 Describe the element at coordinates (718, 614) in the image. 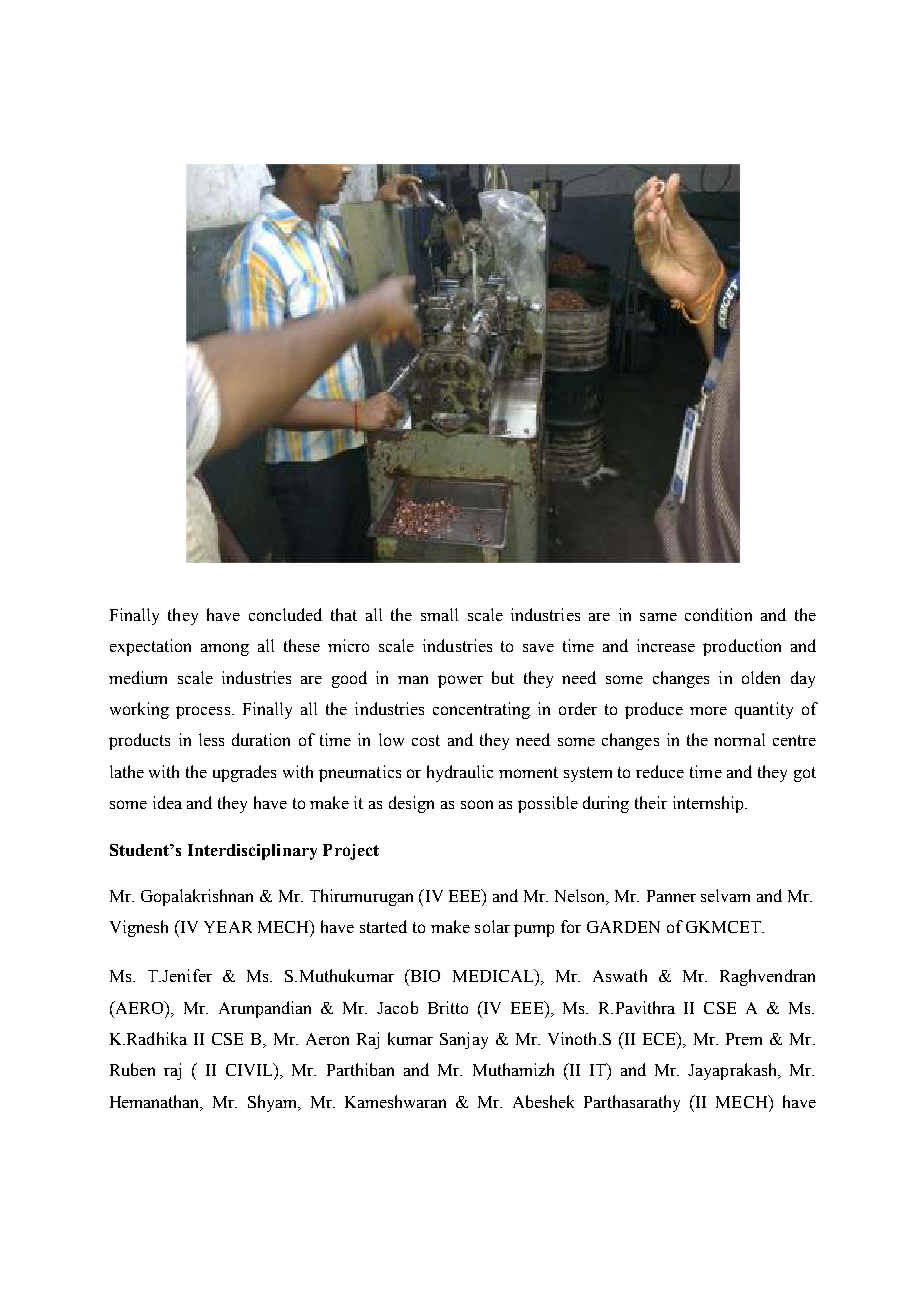

I see `condition` at that location.
